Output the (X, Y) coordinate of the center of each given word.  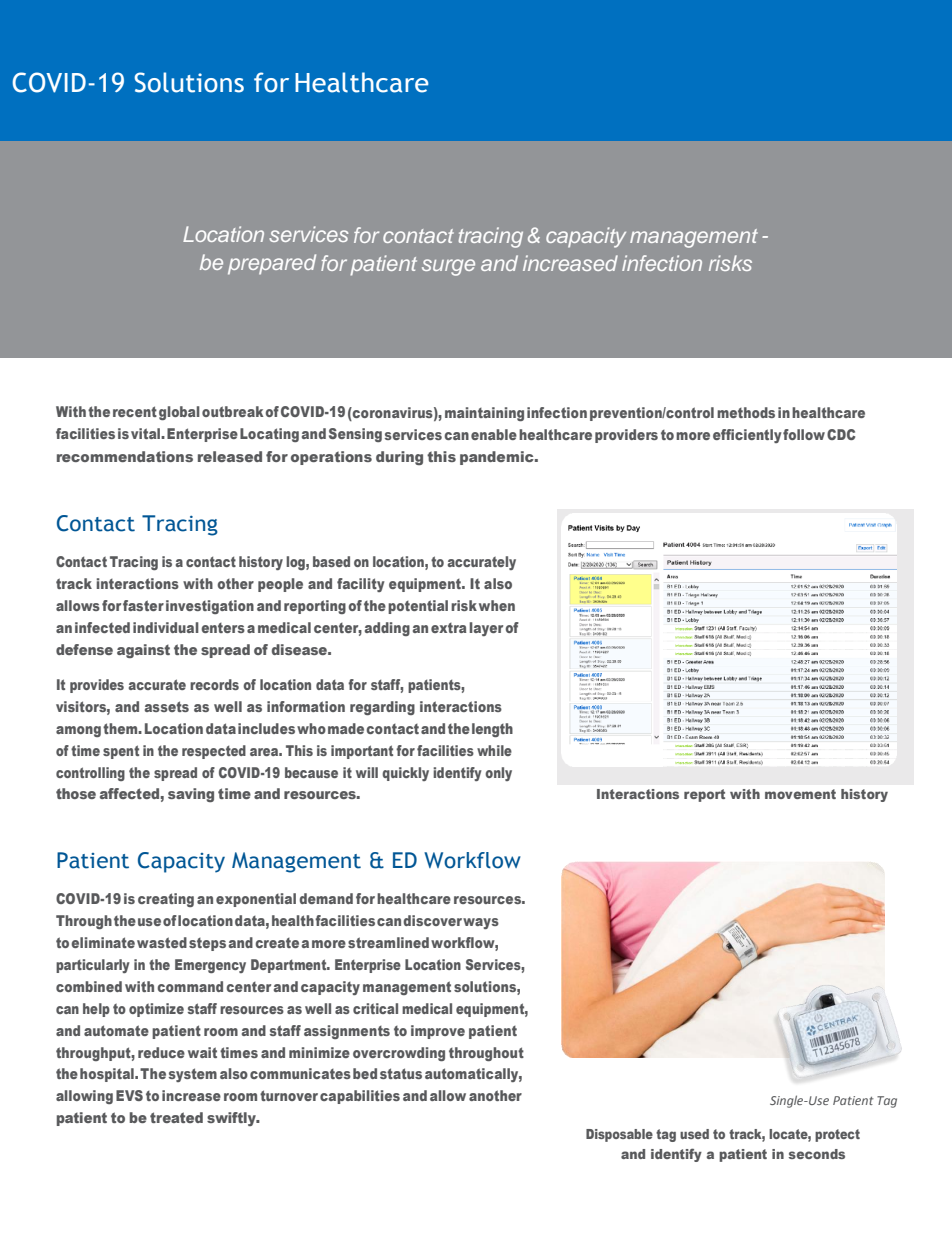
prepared (272, 264)
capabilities (360, 1097)
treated (176, 1117)
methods (746, 412)
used (694, 1134)
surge (448, 267)
